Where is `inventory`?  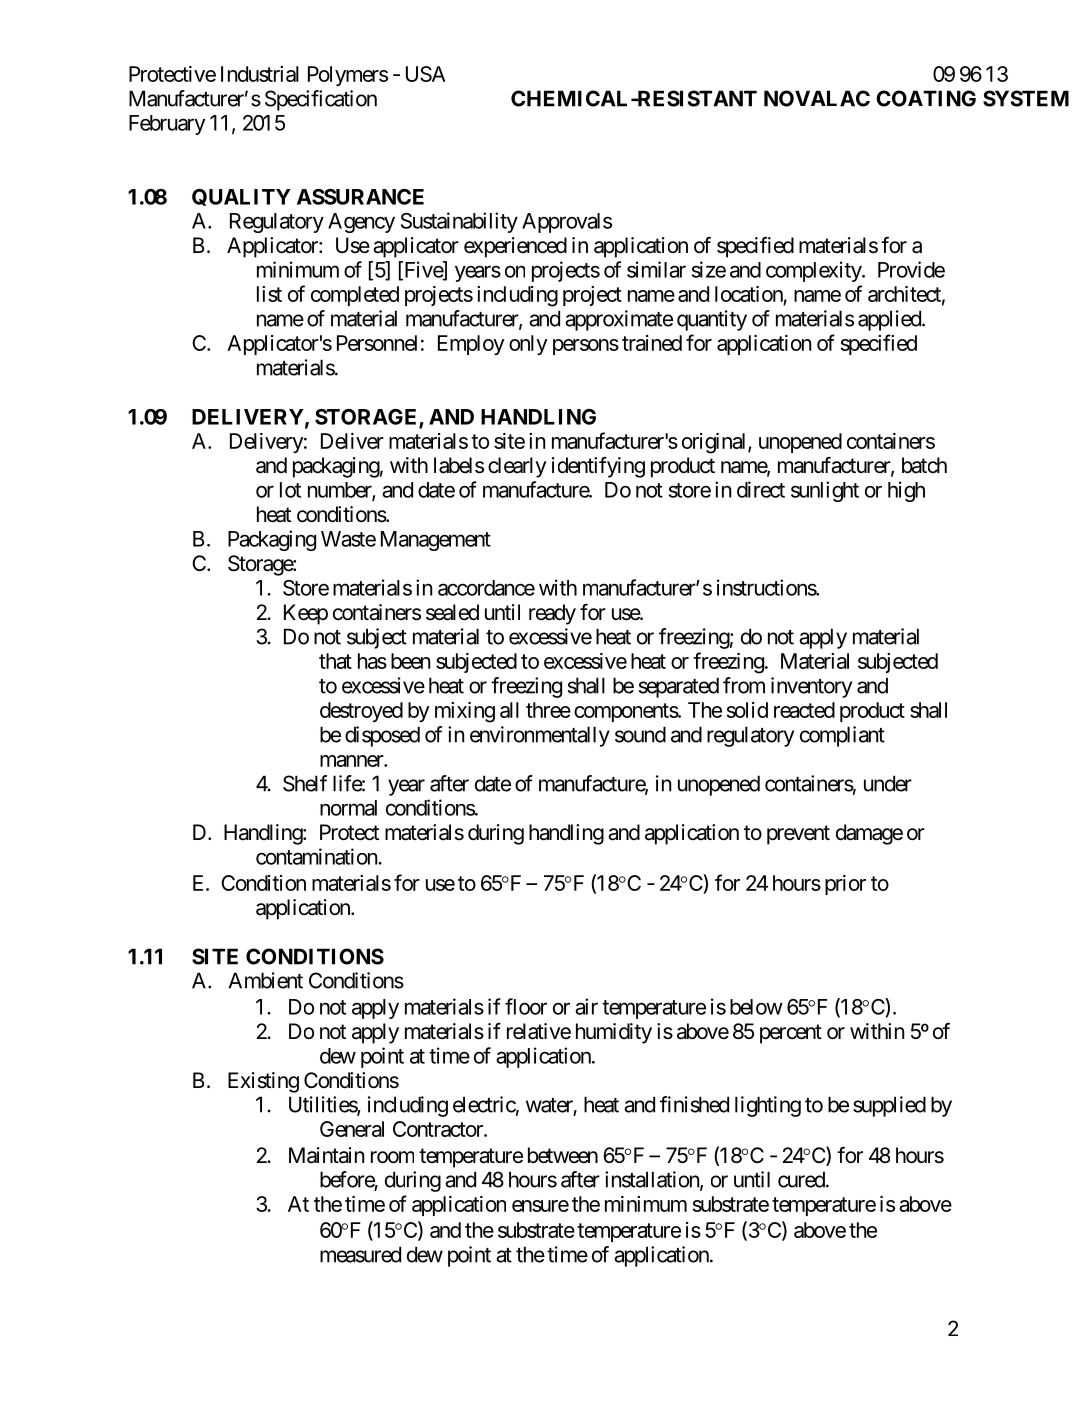
inventory is located at coordinates (811, 687).
